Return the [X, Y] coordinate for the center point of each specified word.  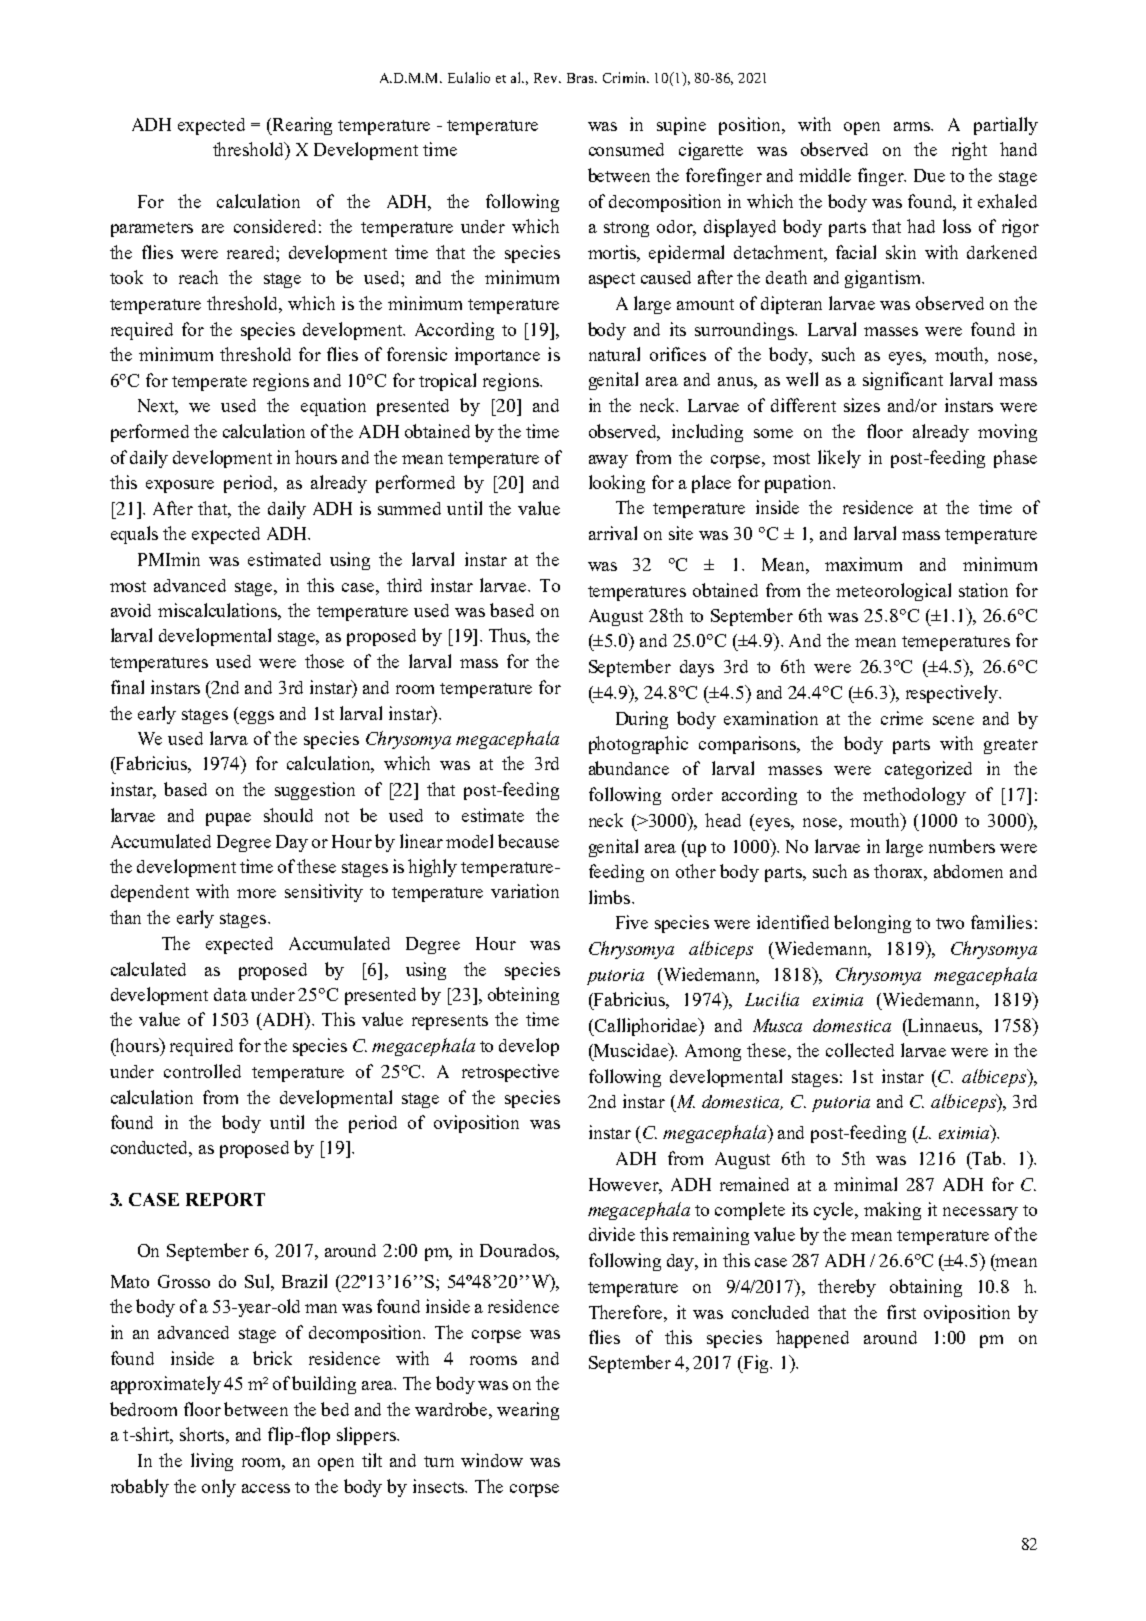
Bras [581, 78]
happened [812, 1339]
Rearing [301, 126]
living [212, 1462]
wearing [528, 1411]
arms [913, 126]
